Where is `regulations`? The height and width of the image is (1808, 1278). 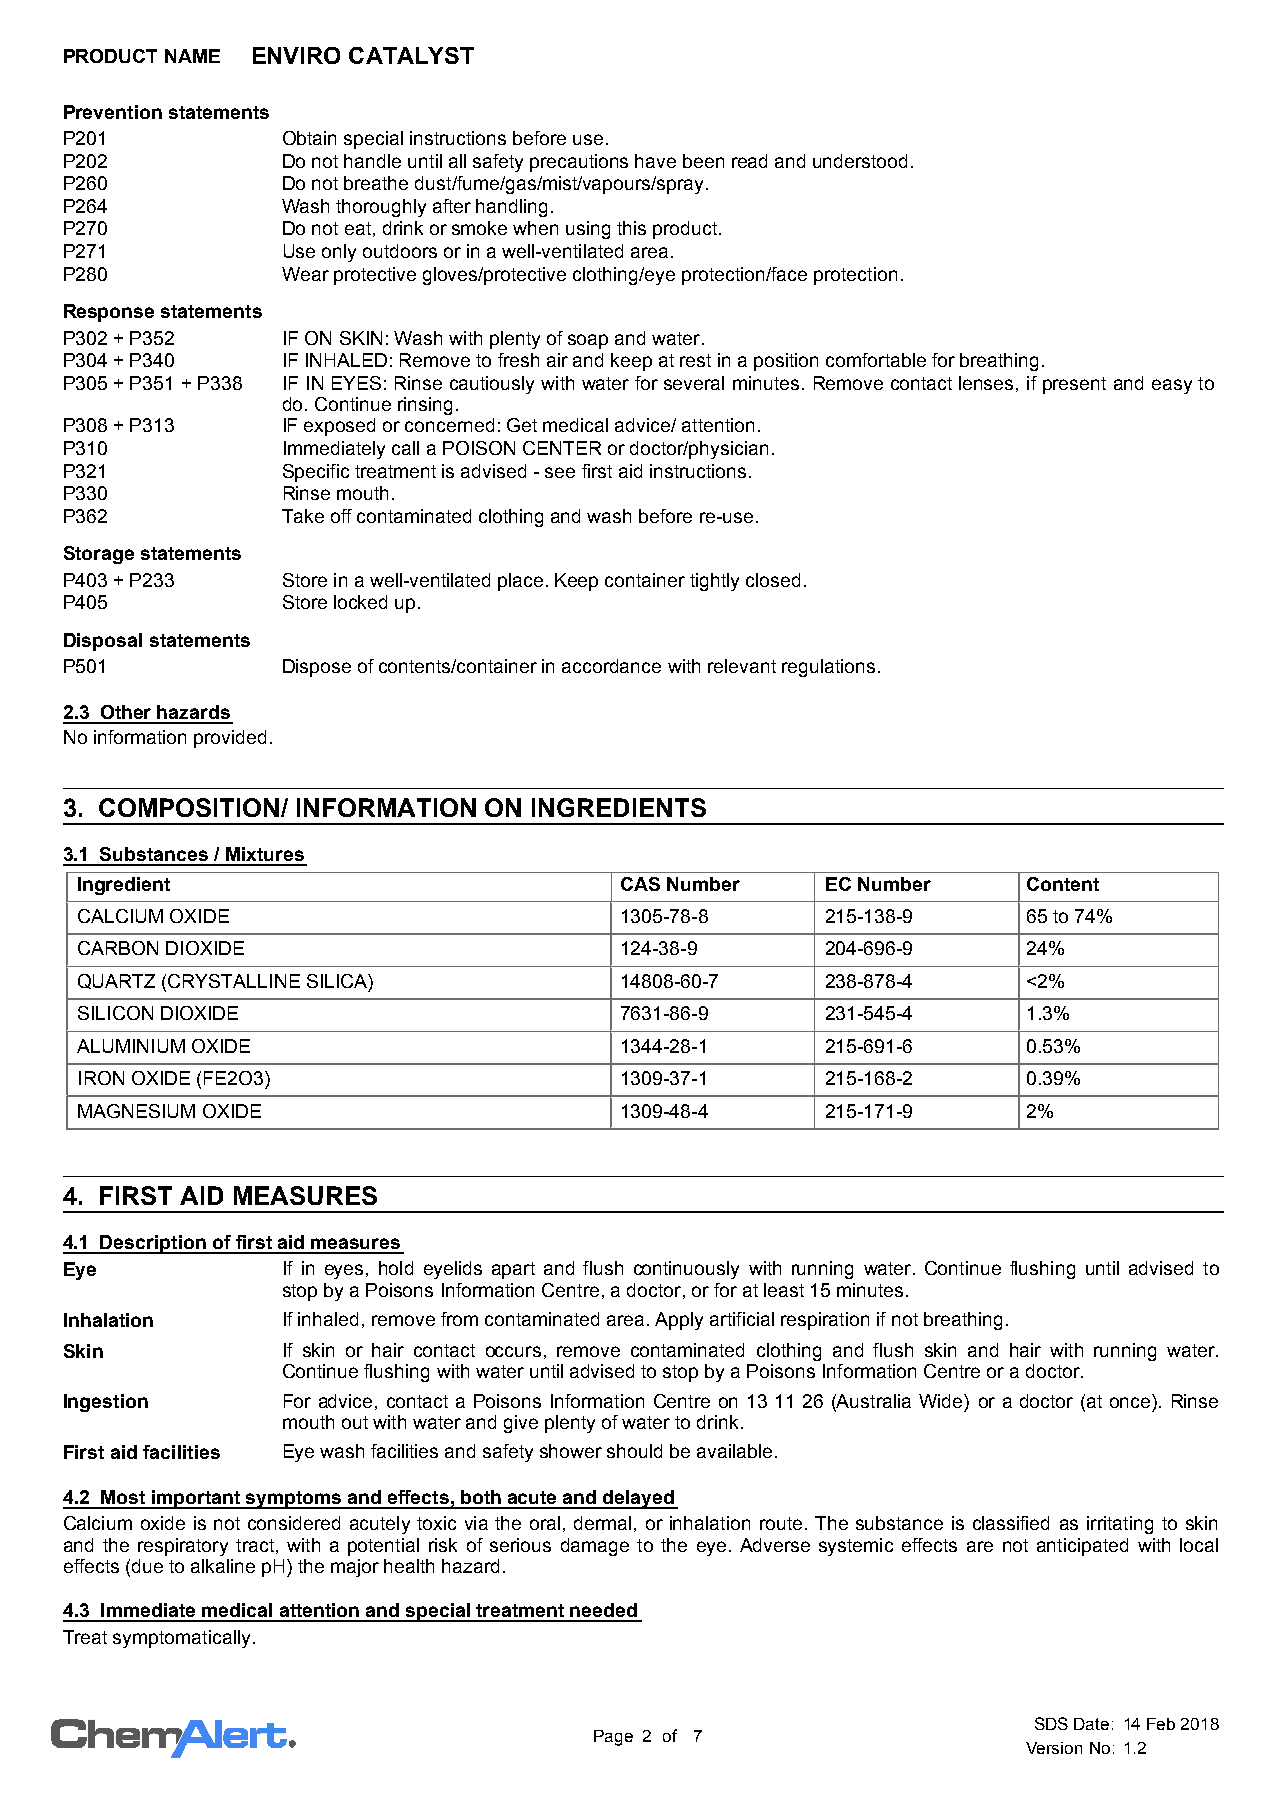
regulations is located at coordinates (828, 668).
